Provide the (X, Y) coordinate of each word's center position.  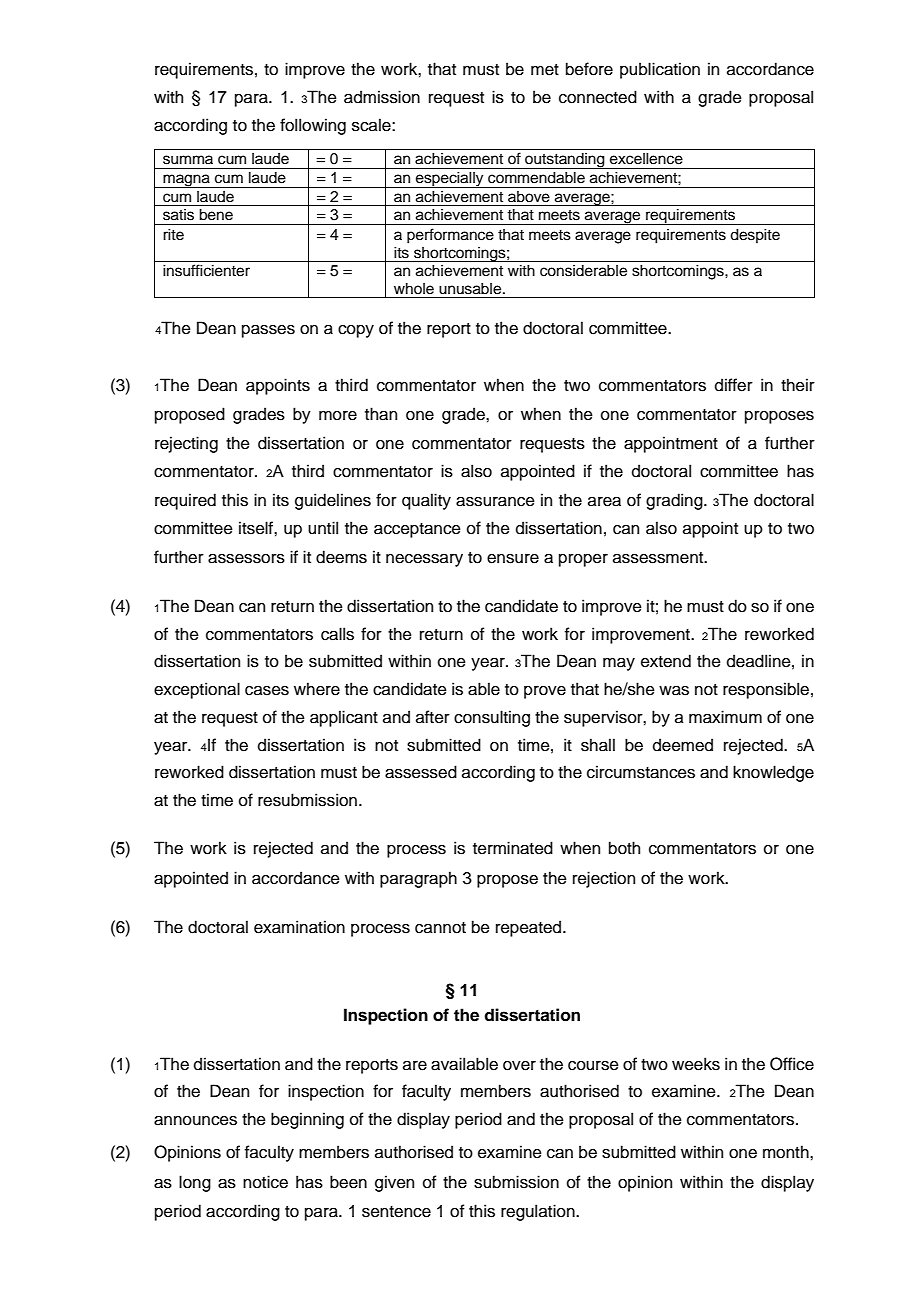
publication (660, 70)
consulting (492, 718)
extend (666, 661)
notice (265, 1182)
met (545, 70)
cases (267, 691)
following (313, 126)
